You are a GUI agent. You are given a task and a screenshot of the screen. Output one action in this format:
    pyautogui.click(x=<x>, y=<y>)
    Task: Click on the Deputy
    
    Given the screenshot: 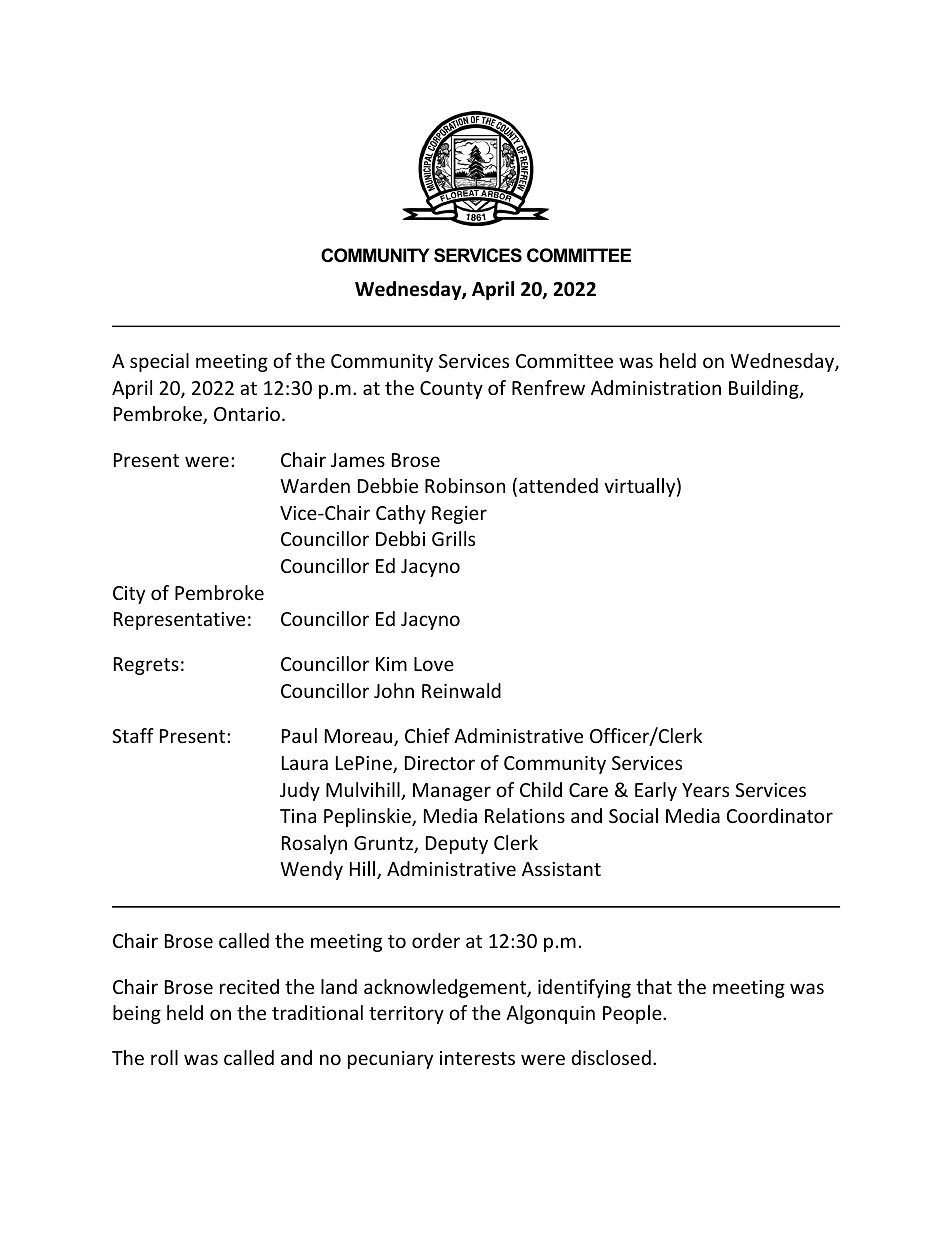 What is the action you would take?
    pyautogui.click(x=457, y=845)
